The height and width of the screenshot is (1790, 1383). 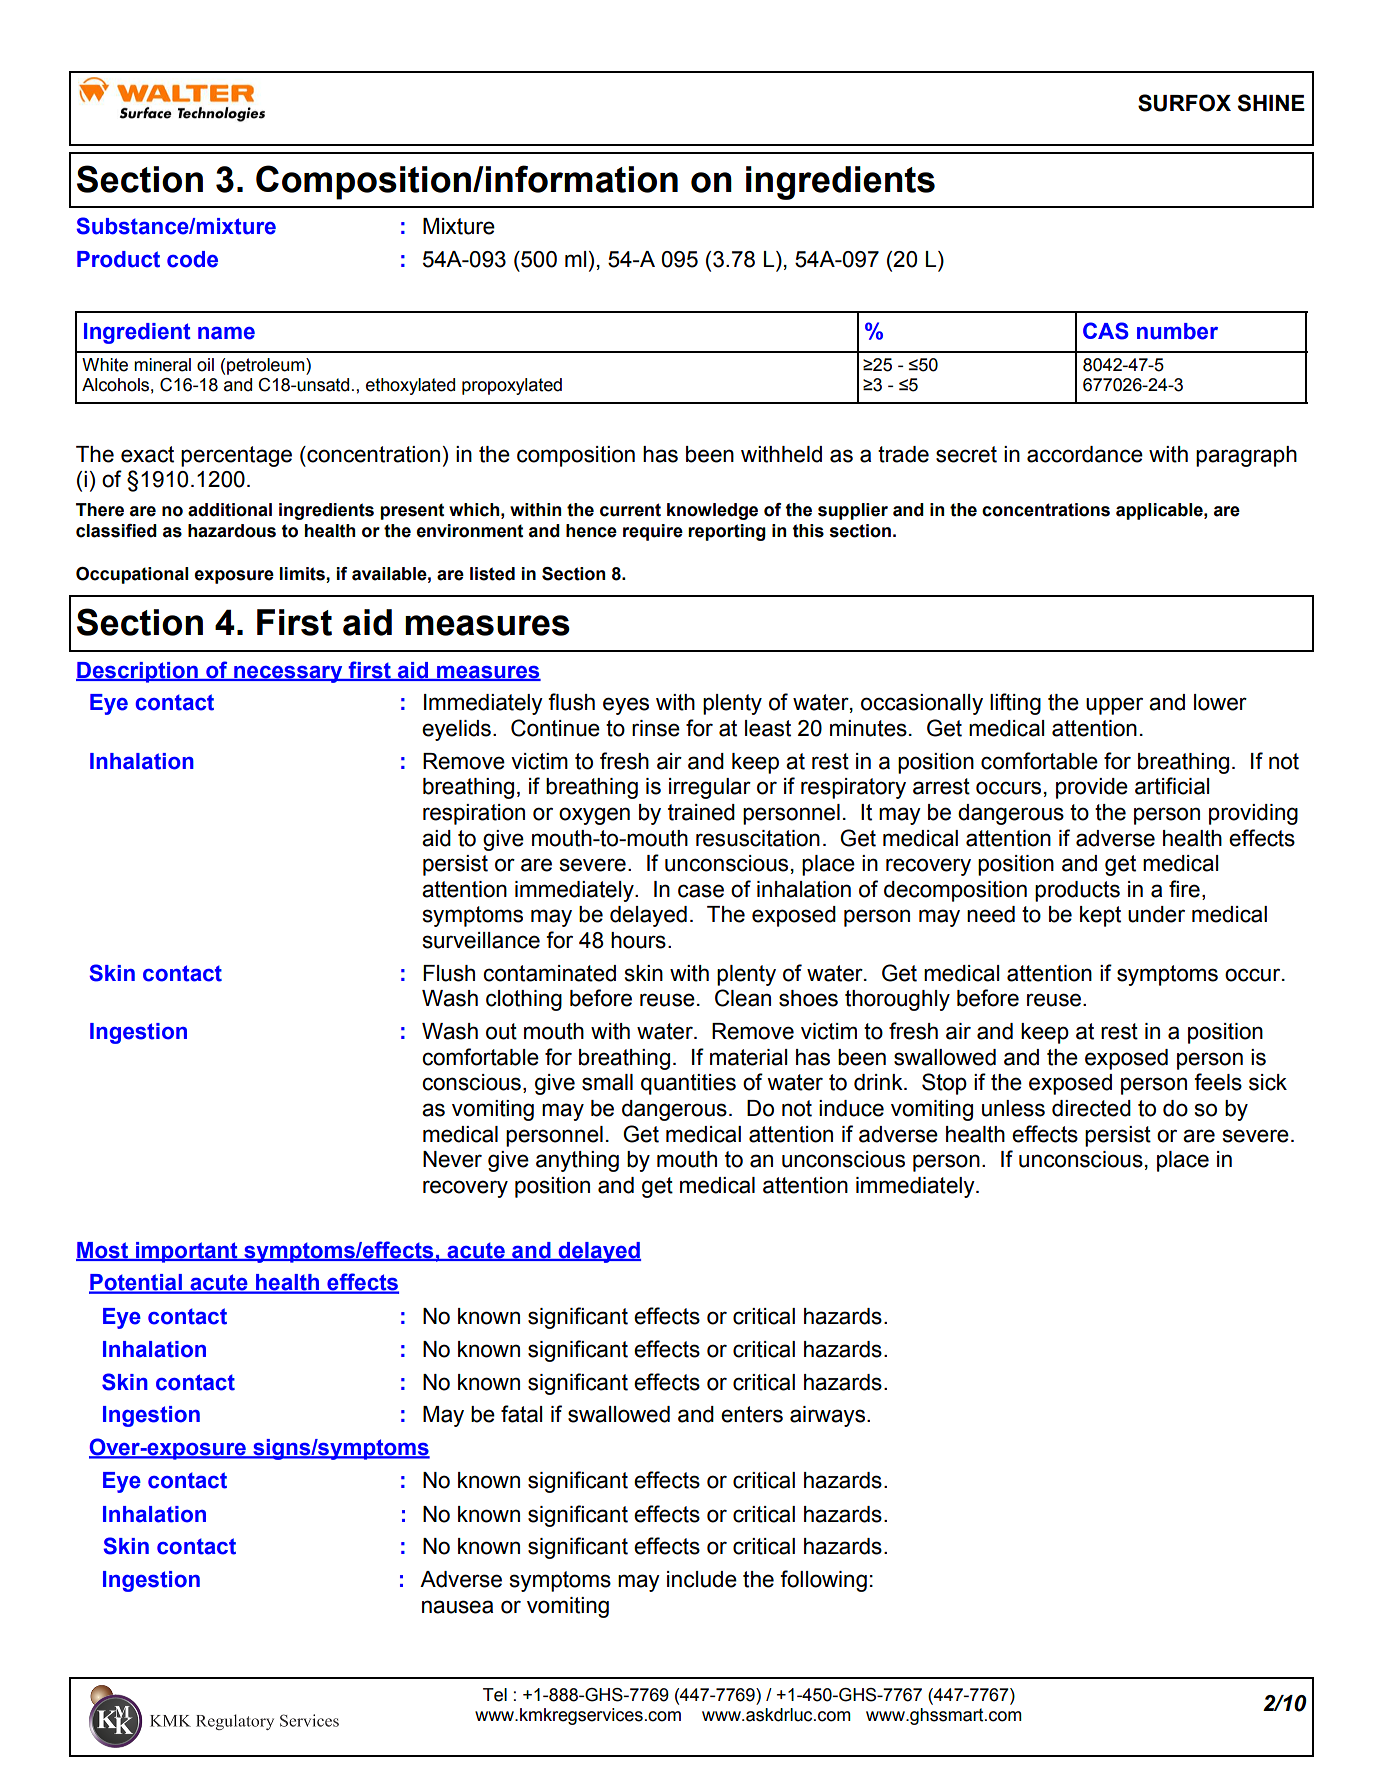 I want to click on SHINE, so click(x=1271, y=103).
